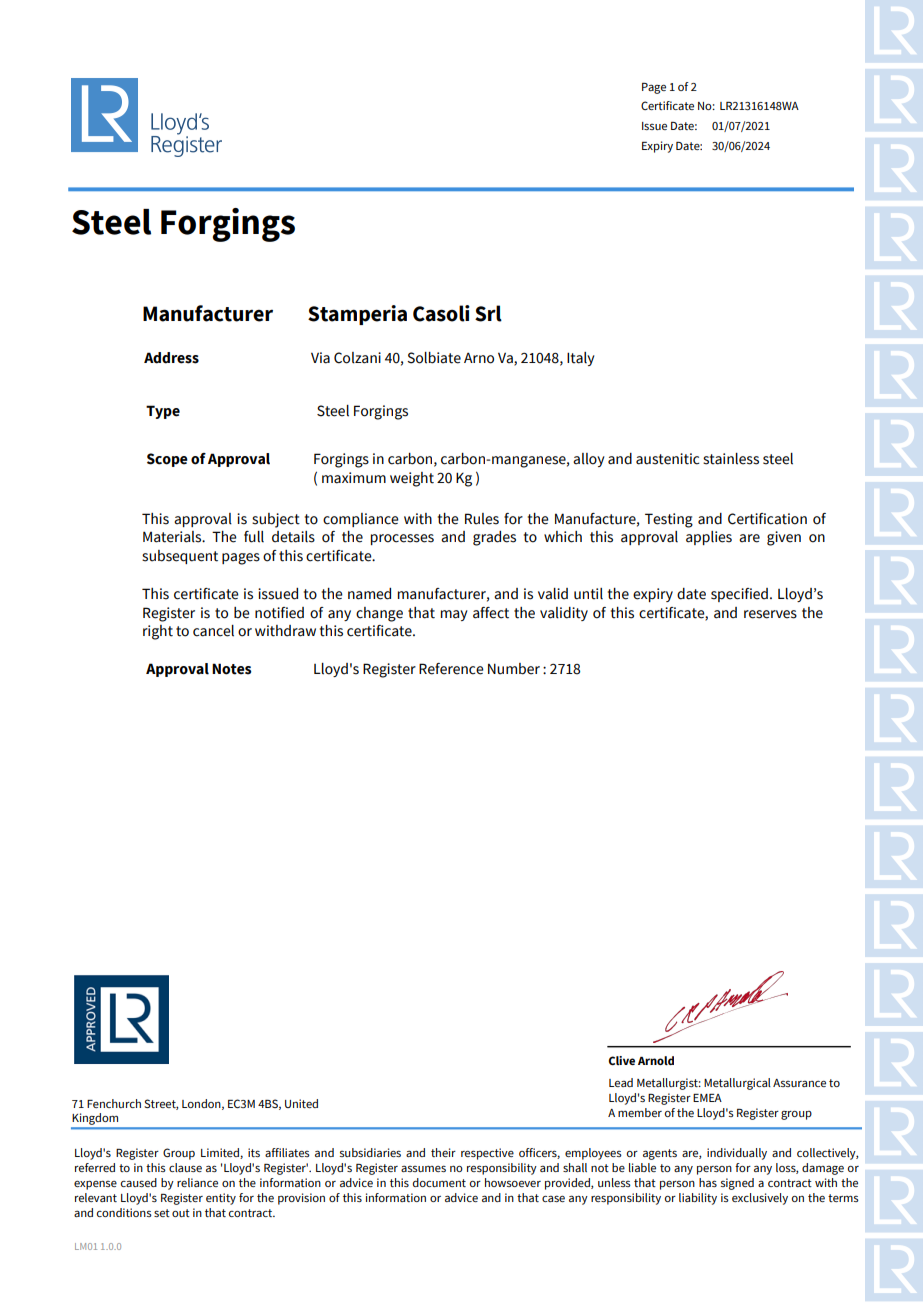 The height and width of the page is (1308, 924). I want to click on Srl, so click(488, 313).
